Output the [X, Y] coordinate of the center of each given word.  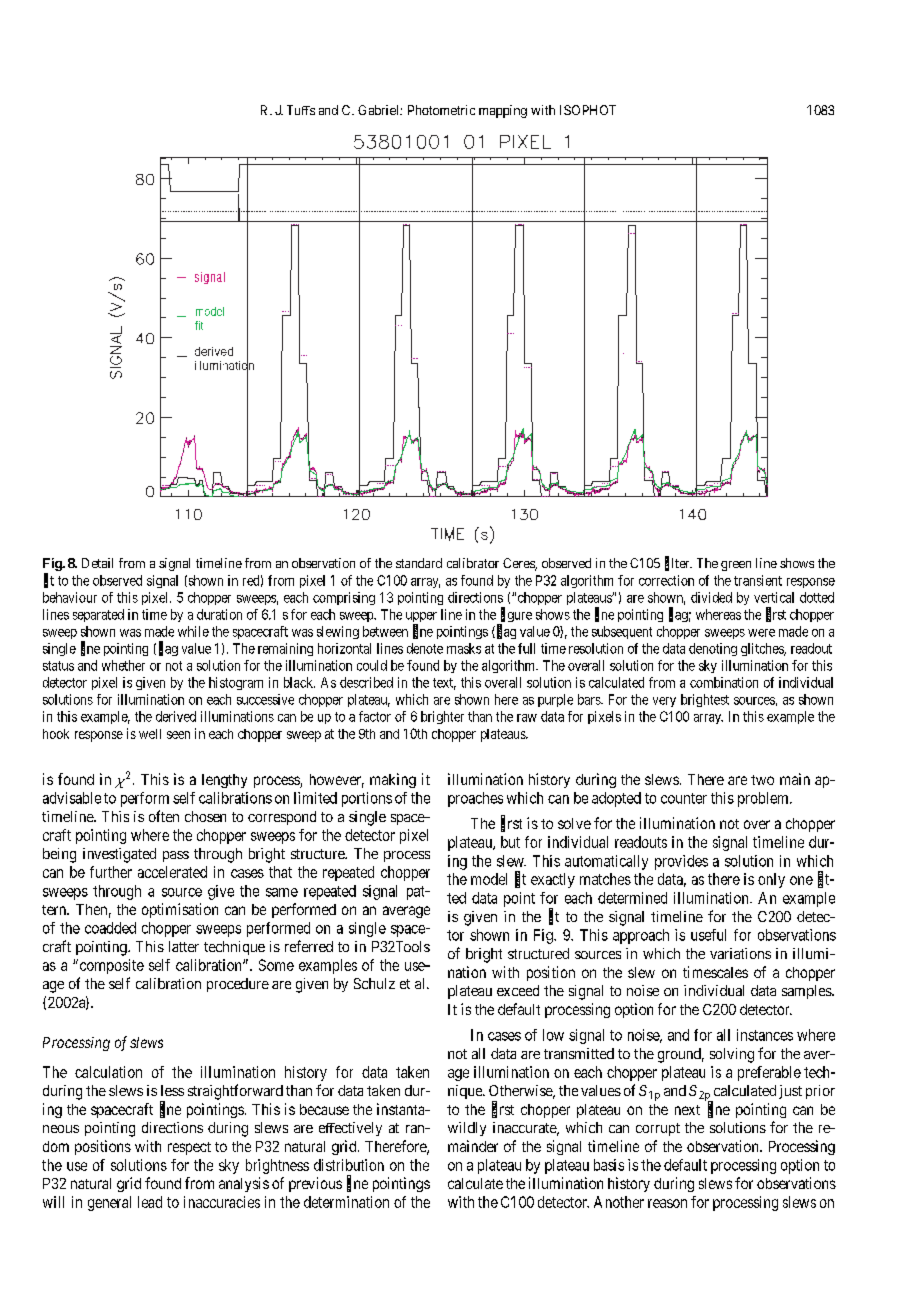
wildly [467, 1129]
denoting [713, 649]
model [489, 879]
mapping [503, 111]
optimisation [180, 910]
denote [425, 648]
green [736, 566]
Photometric [441, 110]
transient [758, 580]
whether [123, 665]
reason [667, 1203]
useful [708, 935]
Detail [97, 563]
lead [150, 1202]
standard [419, 563]
